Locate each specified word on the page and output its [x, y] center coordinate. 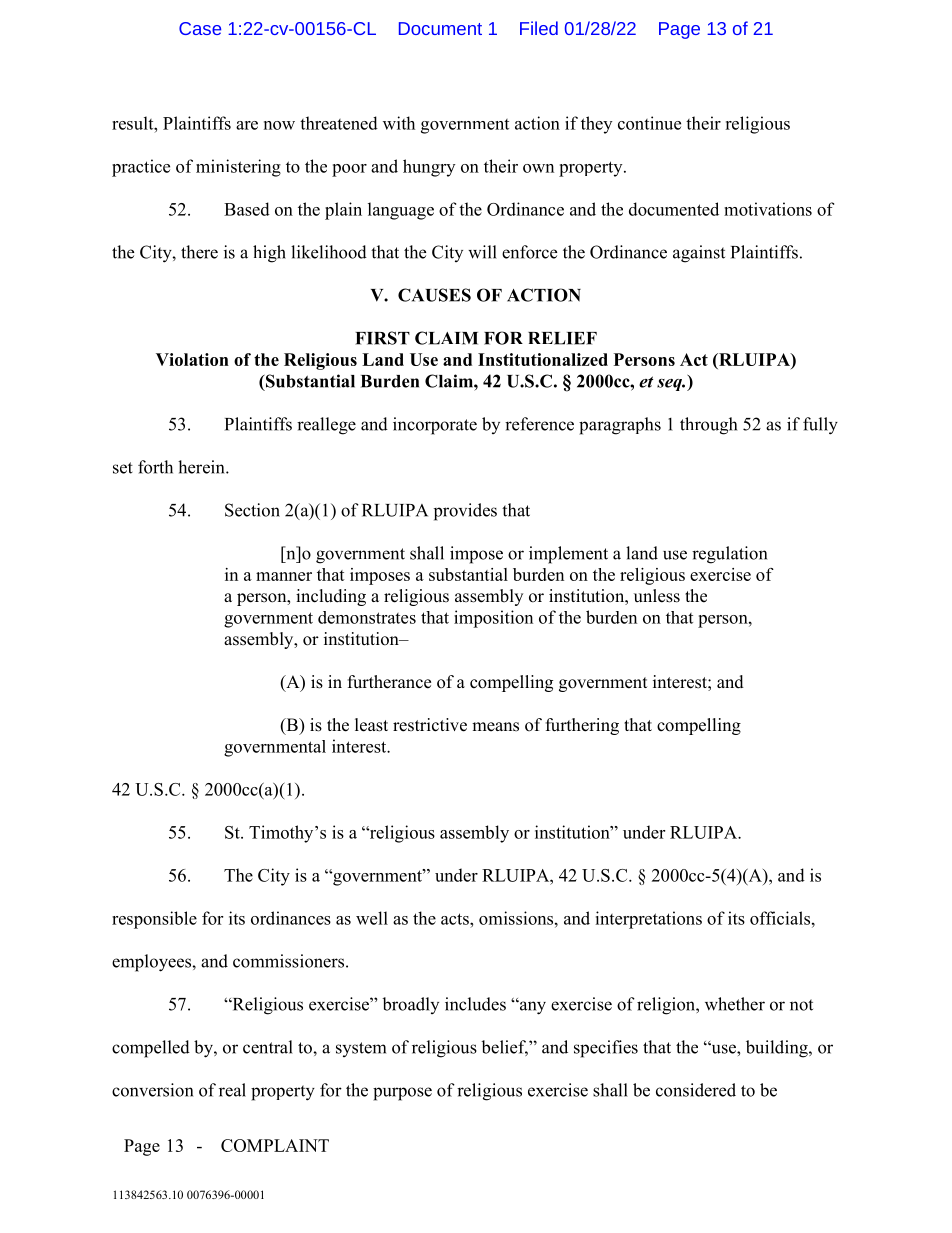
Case [200, 28]
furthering [582, 726]
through [708, 426]
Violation [192, 359]
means [495, 727]
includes [475, 1004]
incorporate [435, 426]
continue [649, 123]
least [371, 725]
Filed [539, 28]
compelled [151, 1049]
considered [696, 1090]
